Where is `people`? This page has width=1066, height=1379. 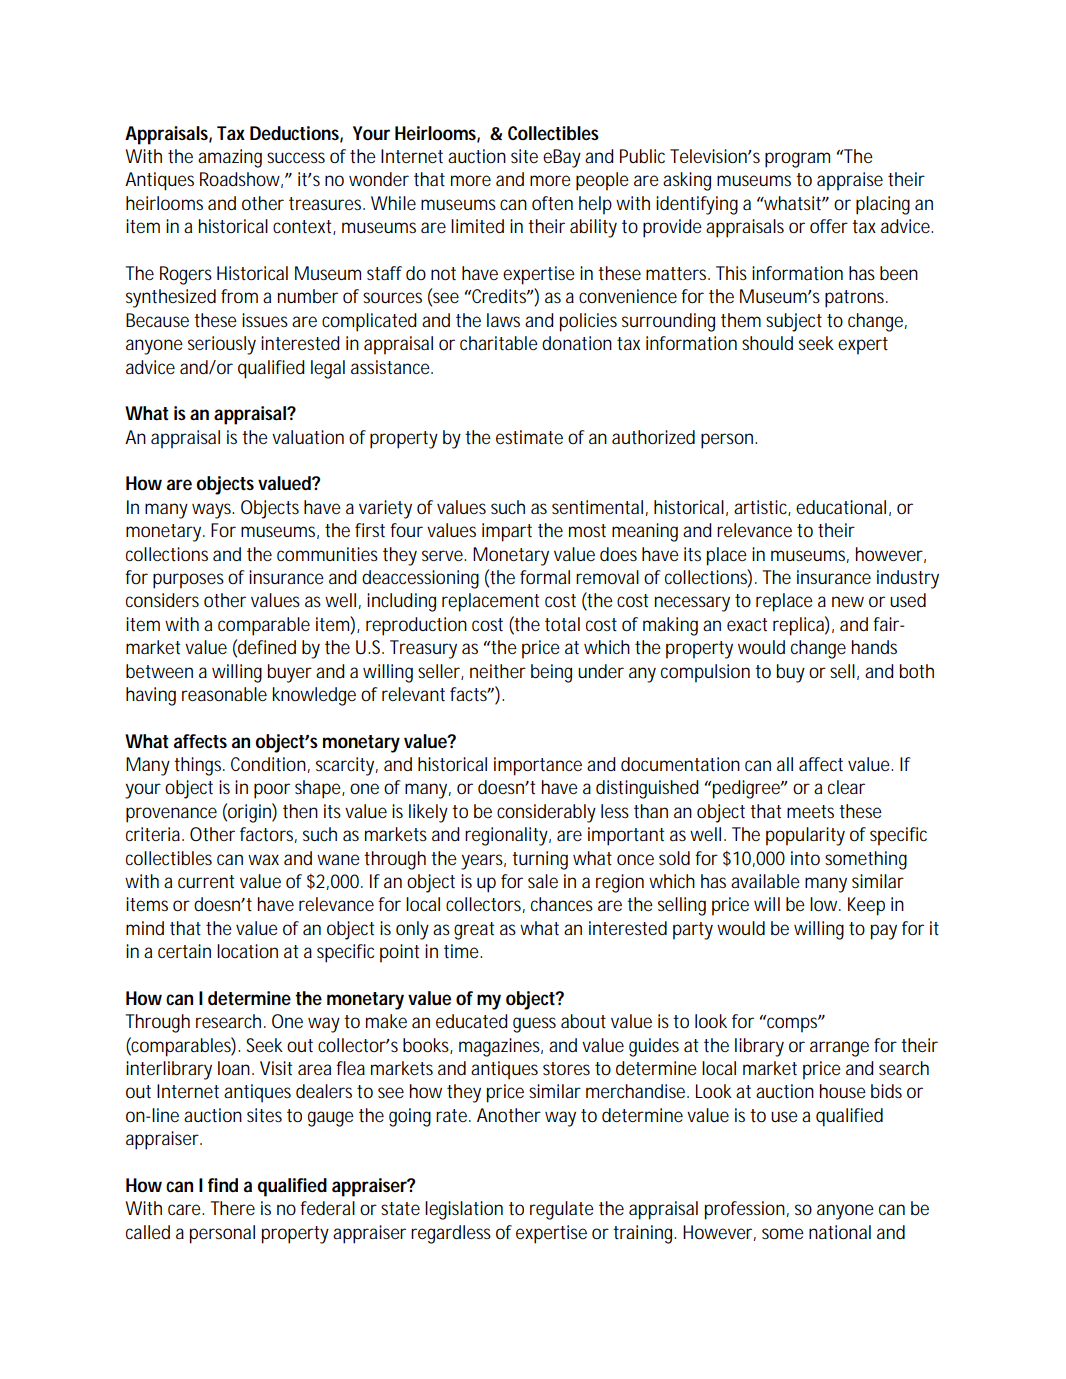 people is located at coordinates (602, 181).
